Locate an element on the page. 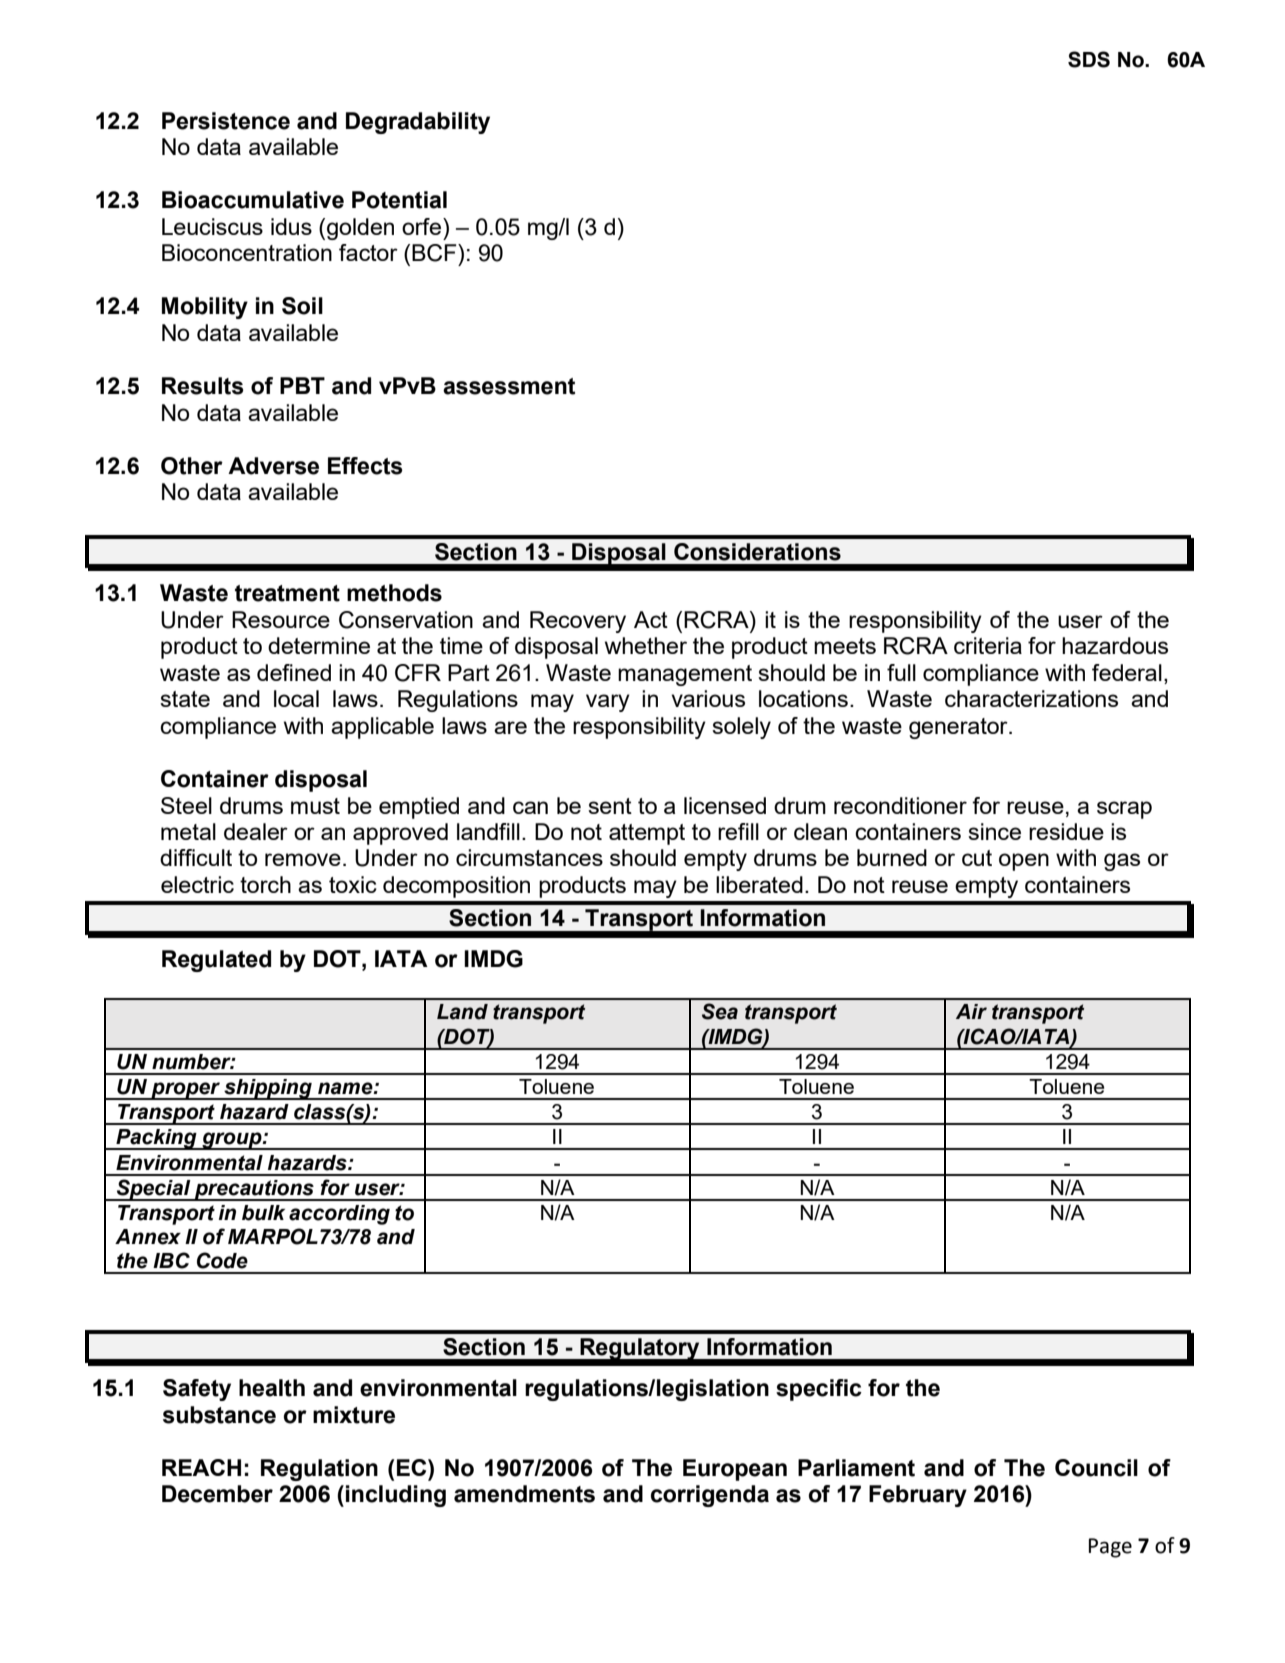 The width and height of the page is (1285, 1663). Persistence is located at coordinates (226, 121).
